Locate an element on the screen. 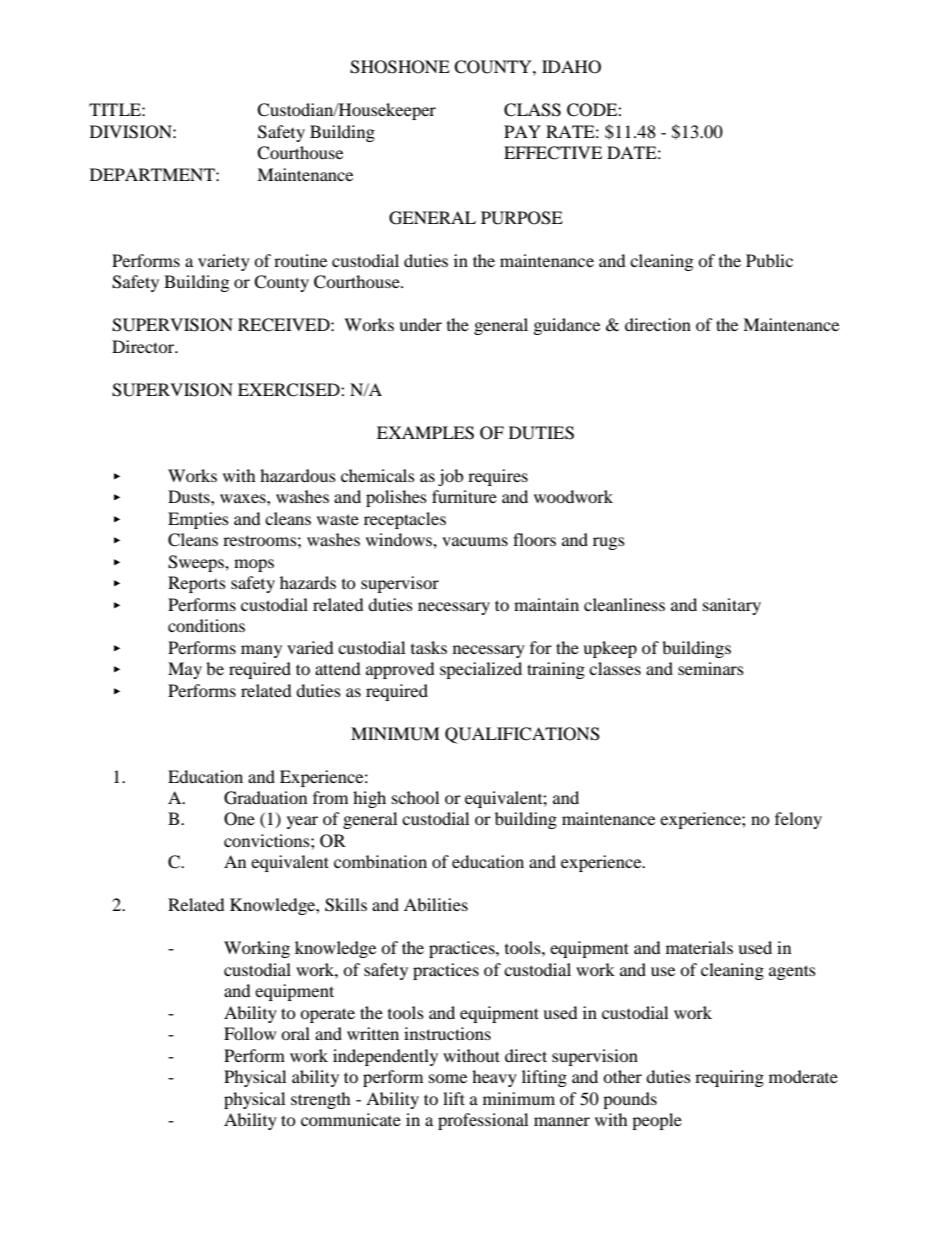 This screenshot has width=952, height=1233. strength is located at coordinates (321, 1100).
